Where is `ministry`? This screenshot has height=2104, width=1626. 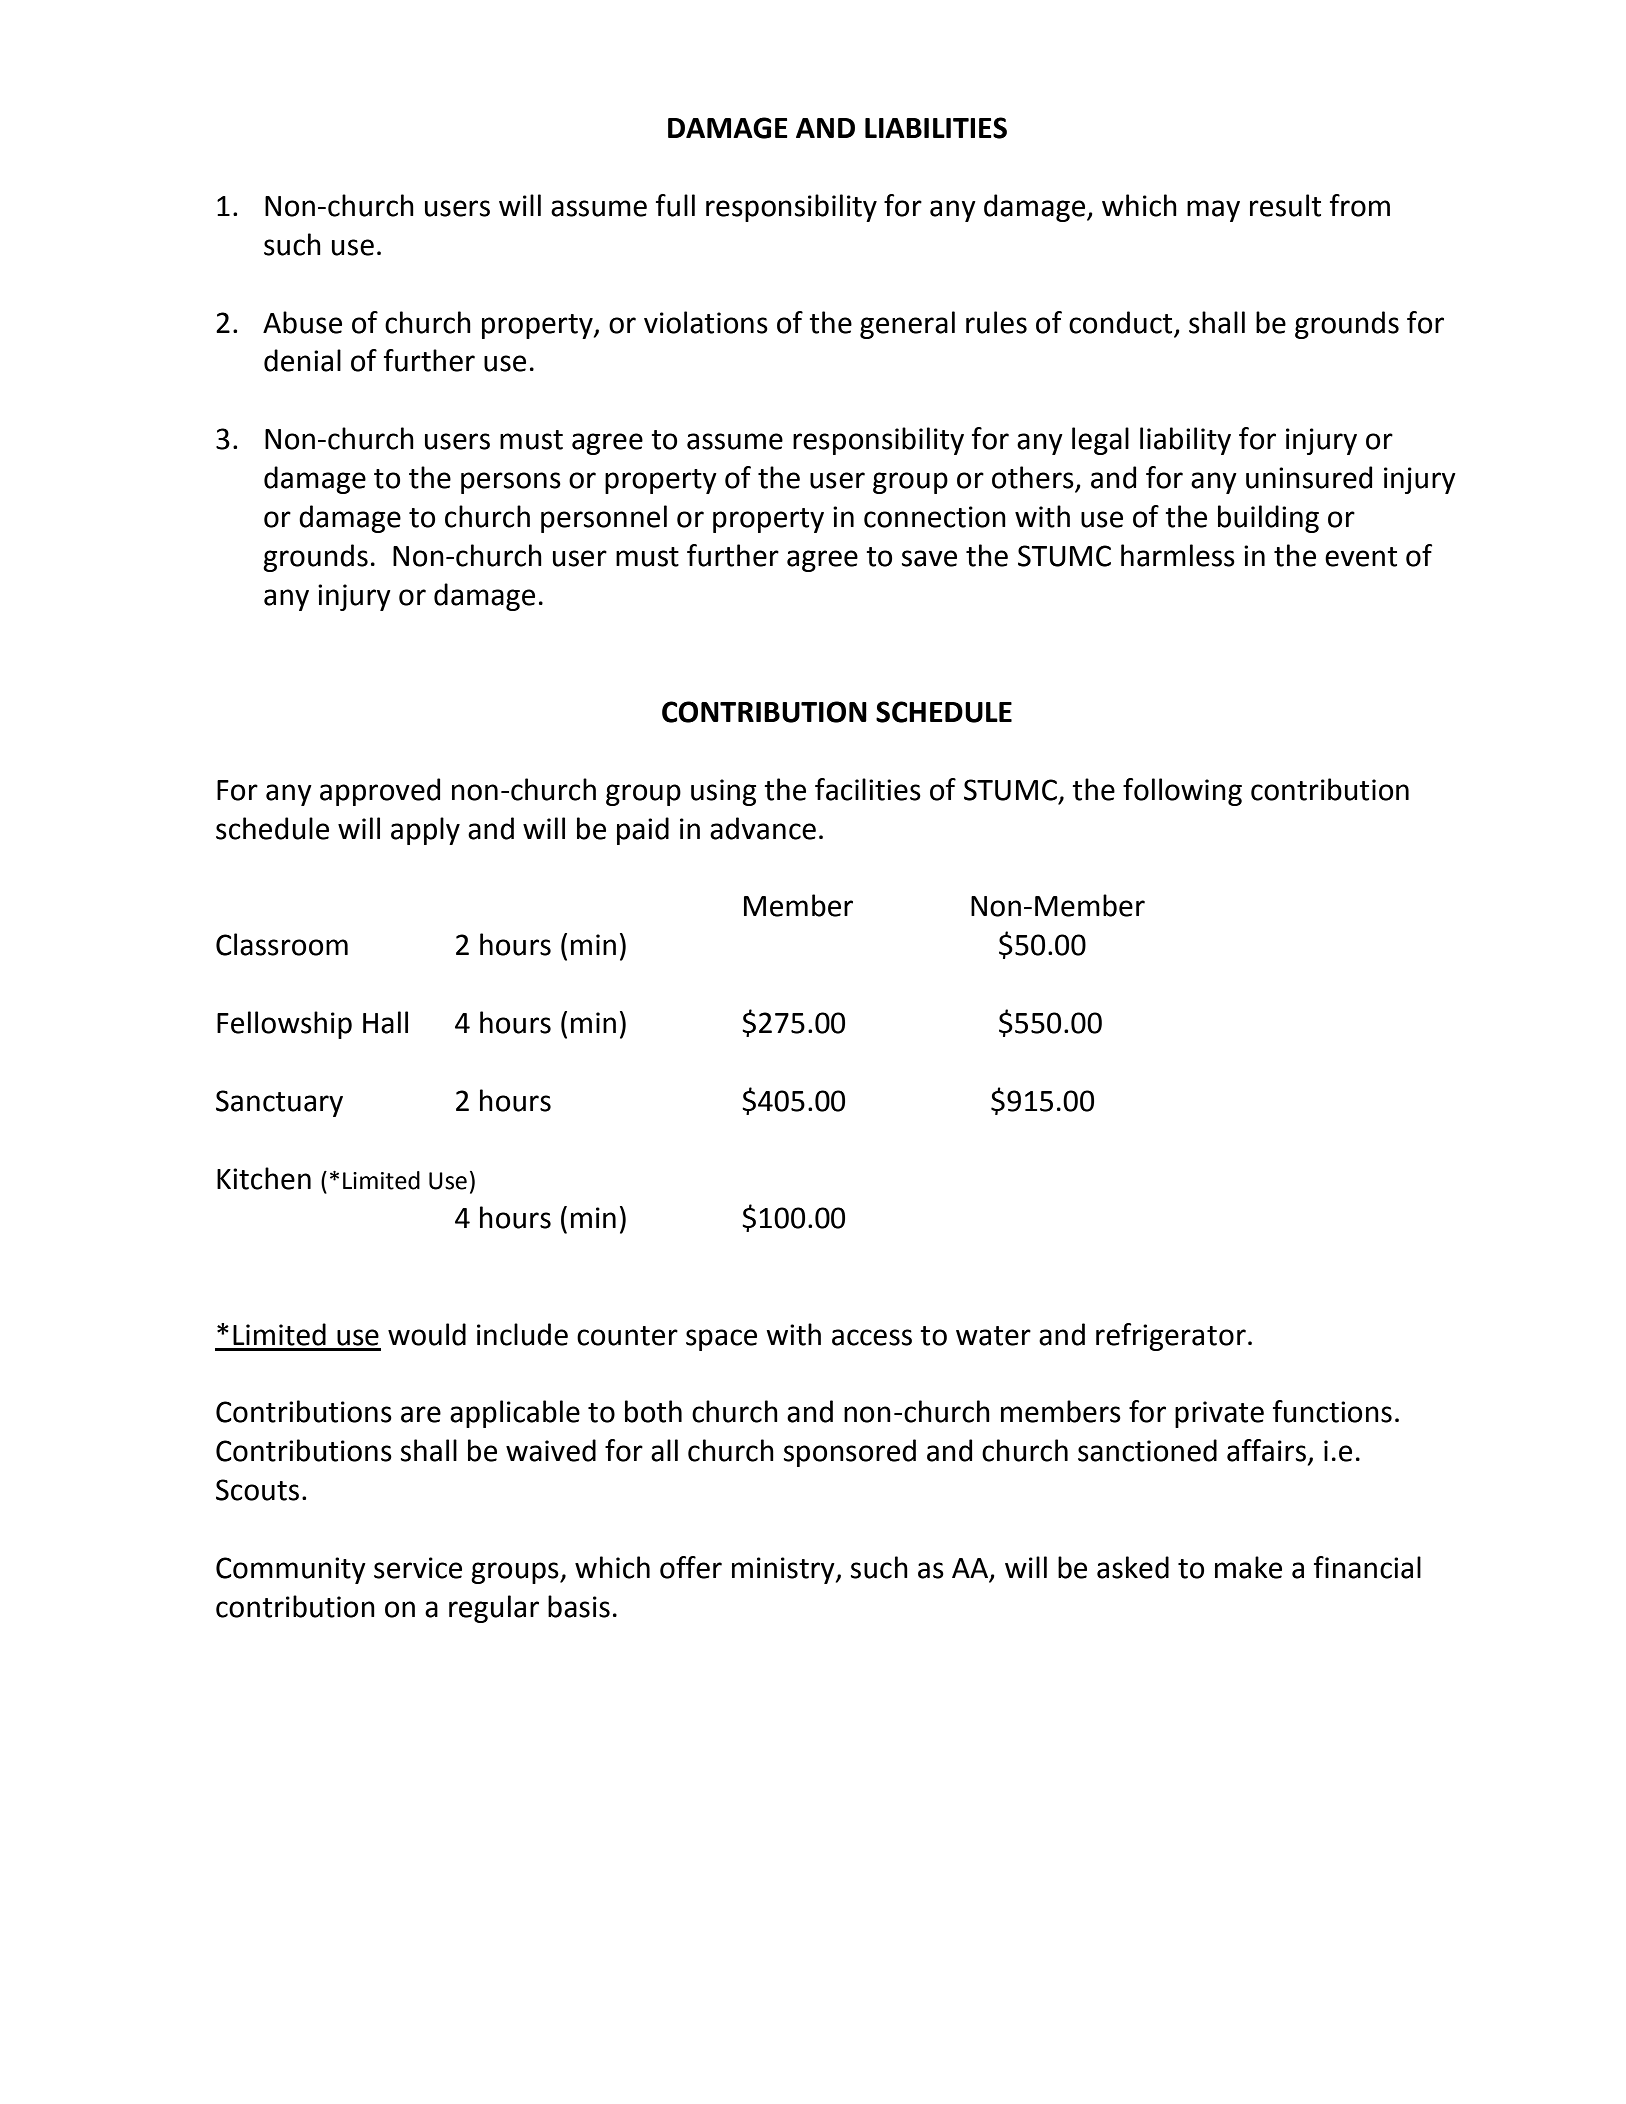 ministry is located at coordinates (784, 1570).
